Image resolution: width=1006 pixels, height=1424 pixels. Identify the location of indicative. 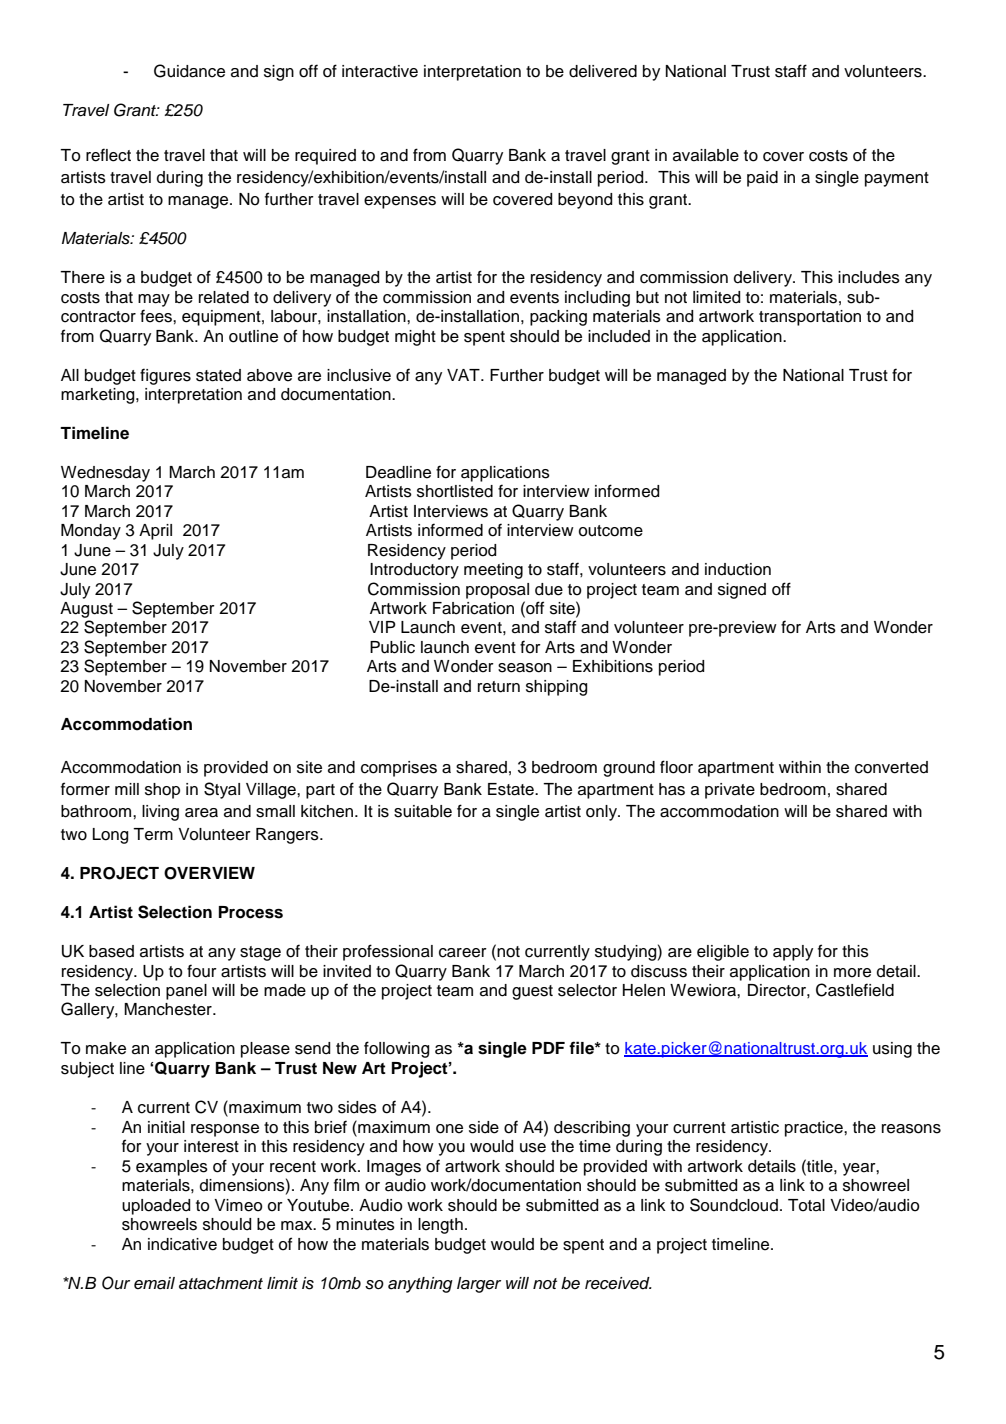
(182, 1244).
